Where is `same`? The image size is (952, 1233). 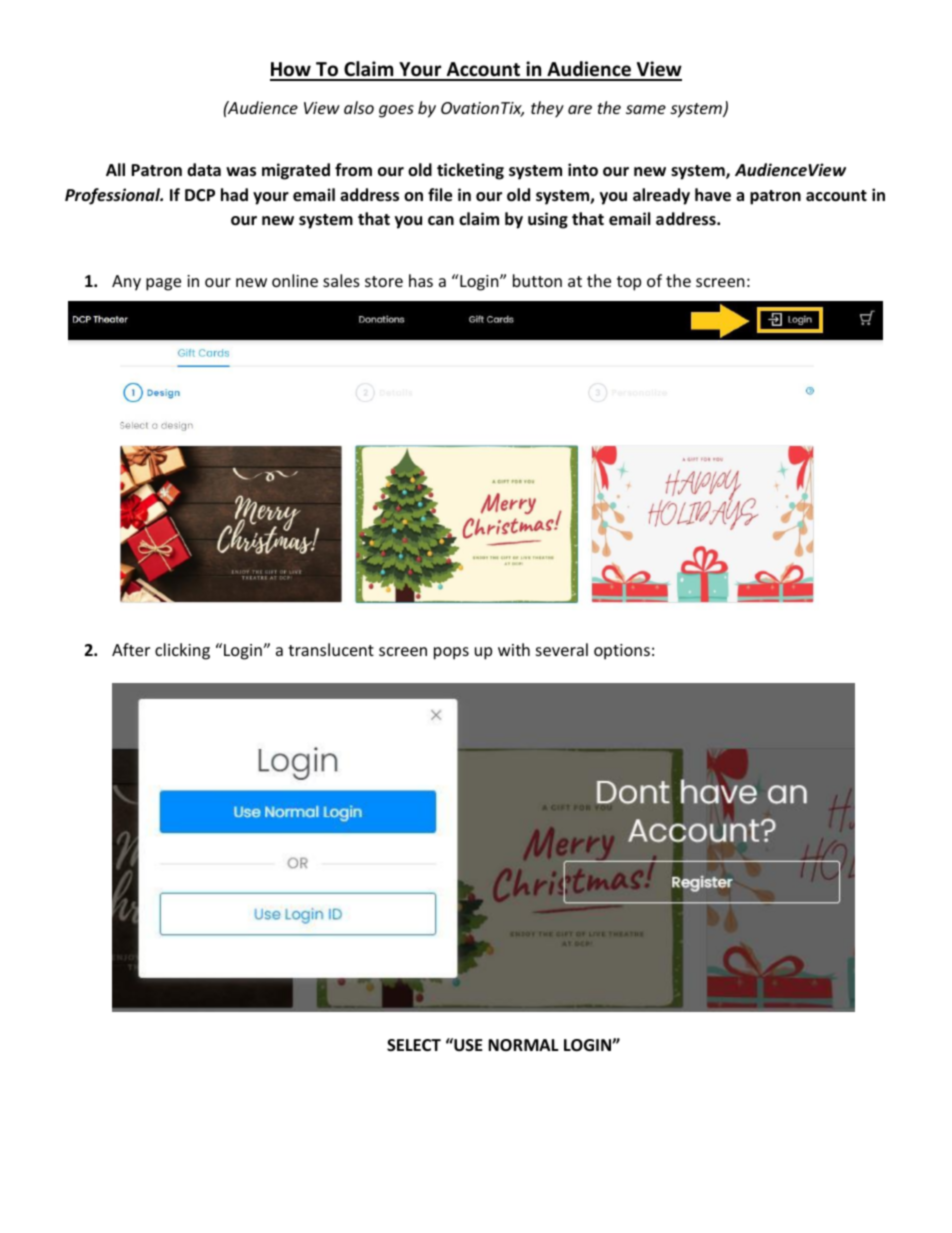 same is located at coordinates (646, 109).
